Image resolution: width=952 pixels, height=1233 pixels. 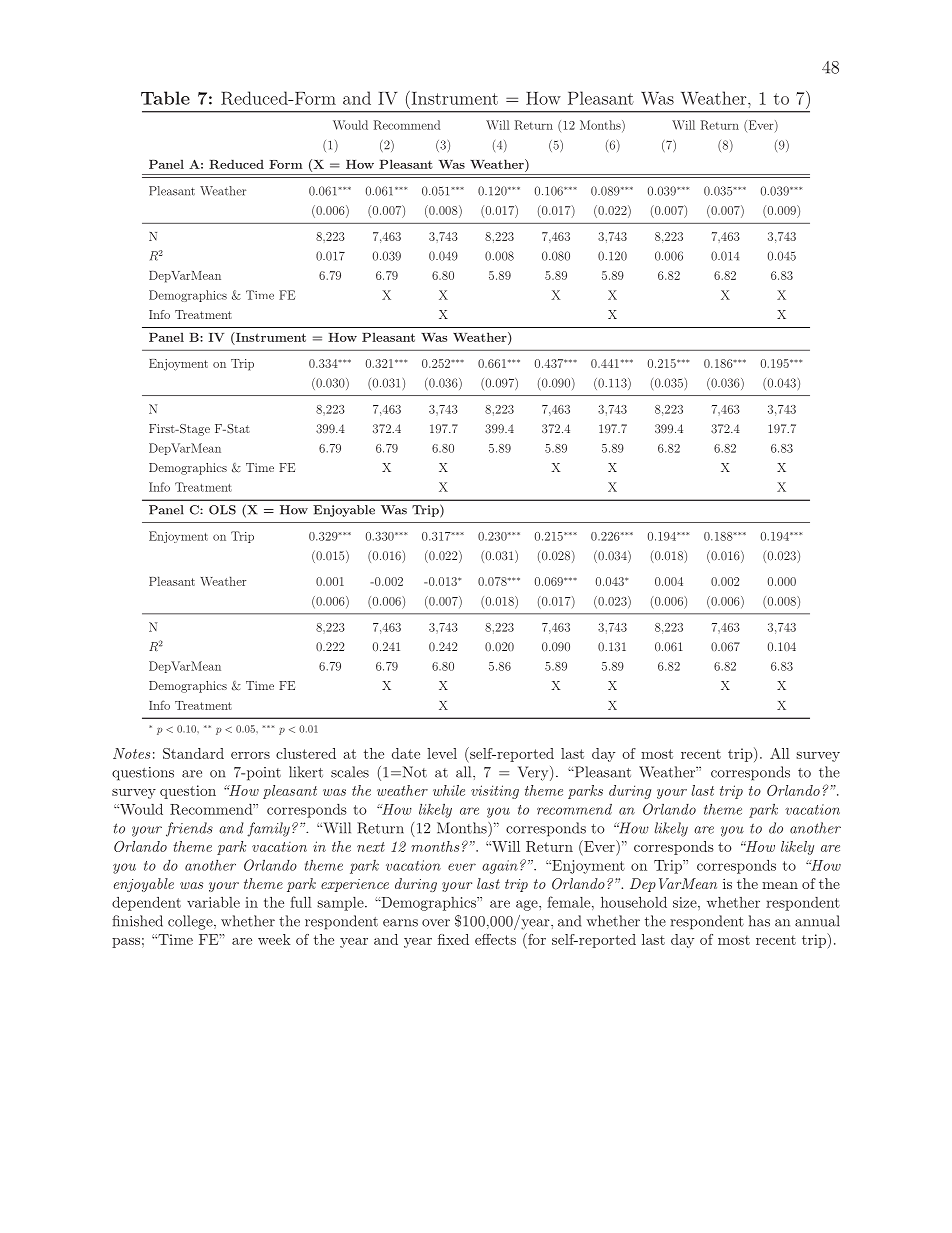 I want to click on visiting, so click(x=495, y=792).
